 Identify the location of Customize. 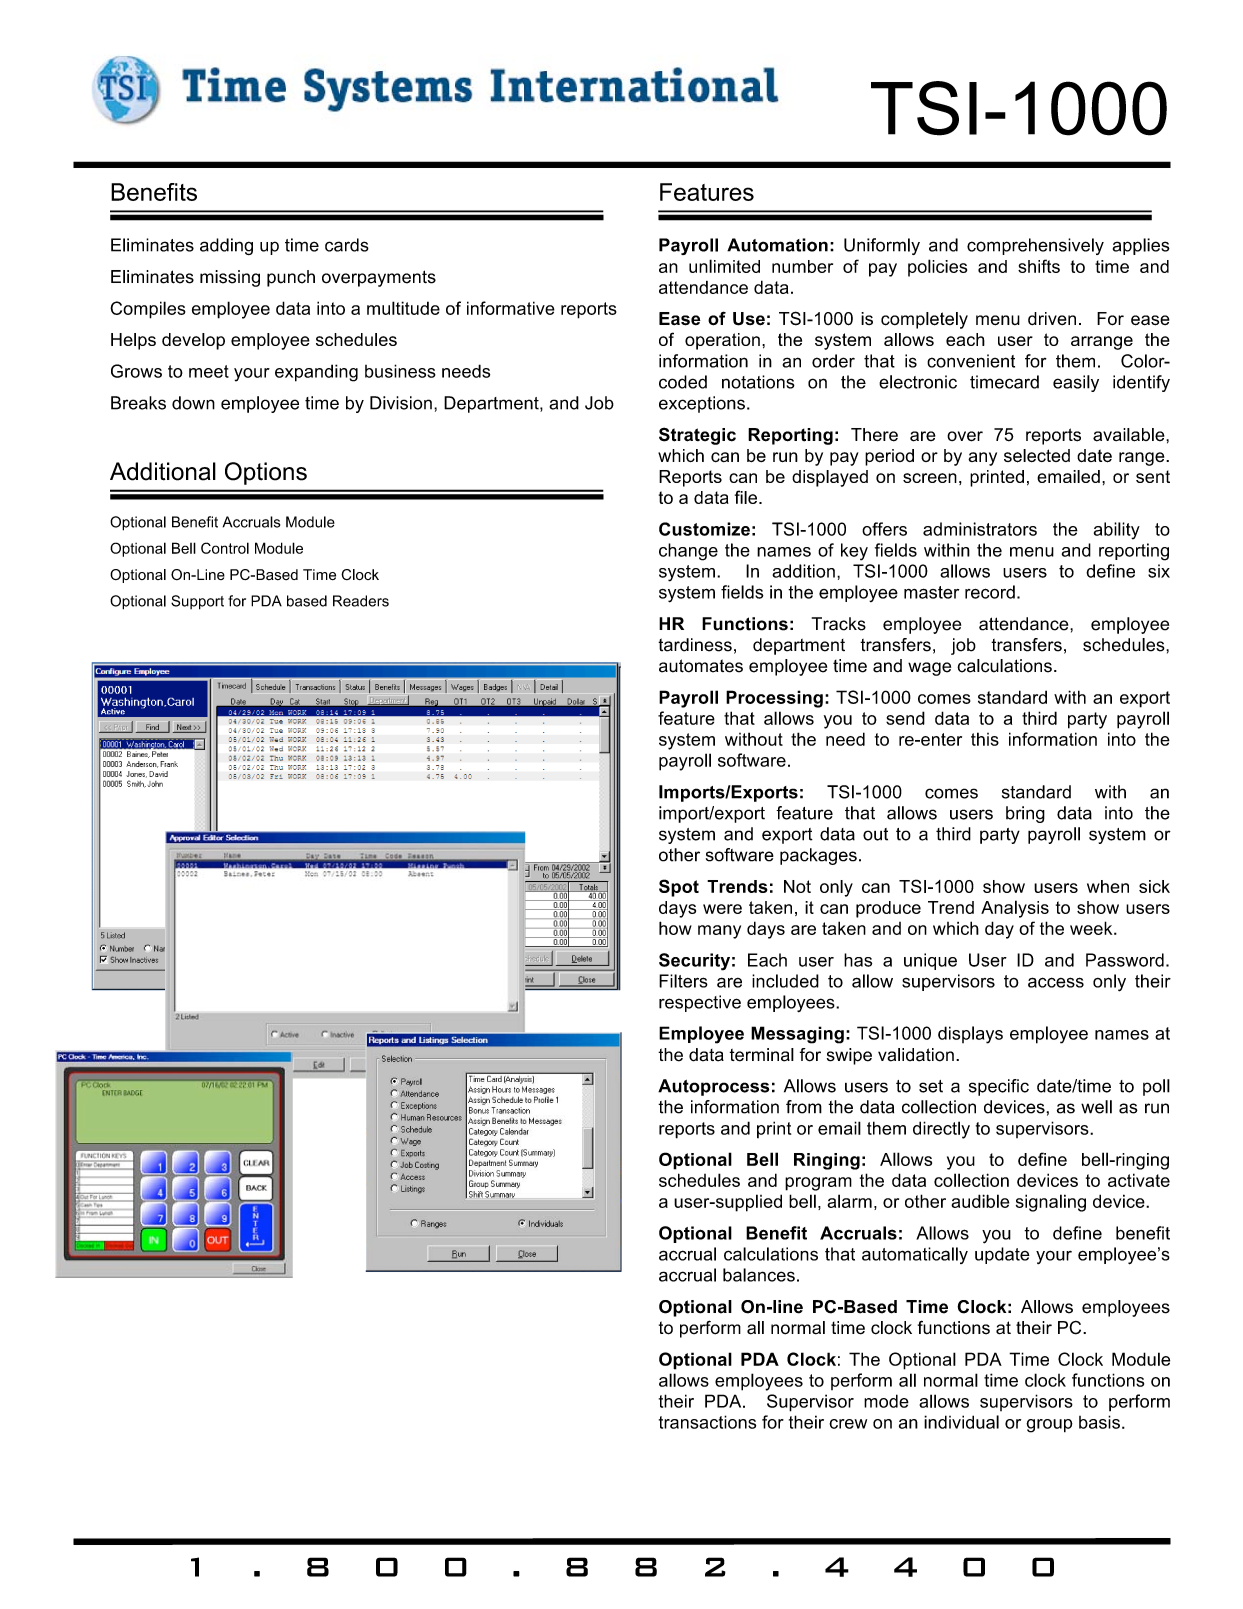
(704, 529).
